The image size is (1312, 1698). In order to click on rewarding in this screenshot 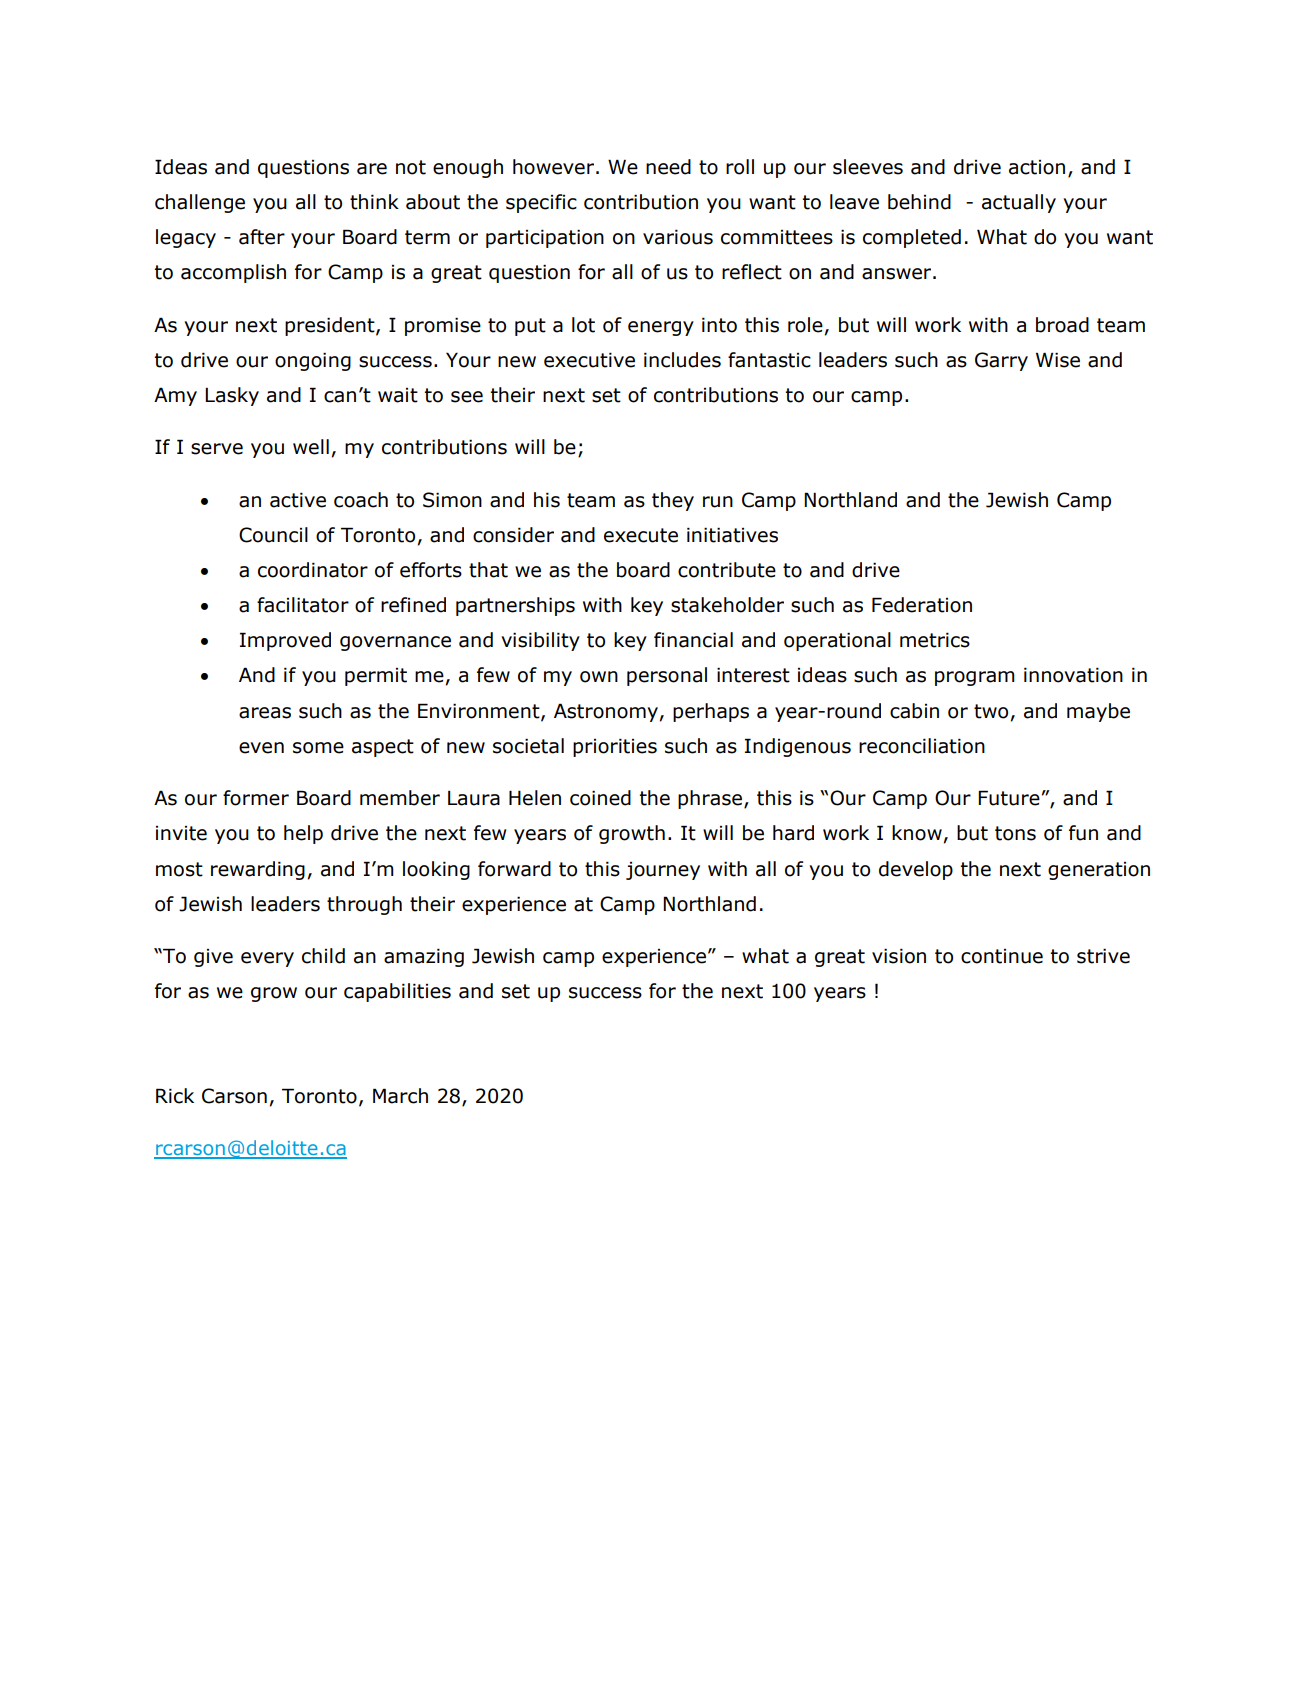, I will do `click(258, 870)`.
